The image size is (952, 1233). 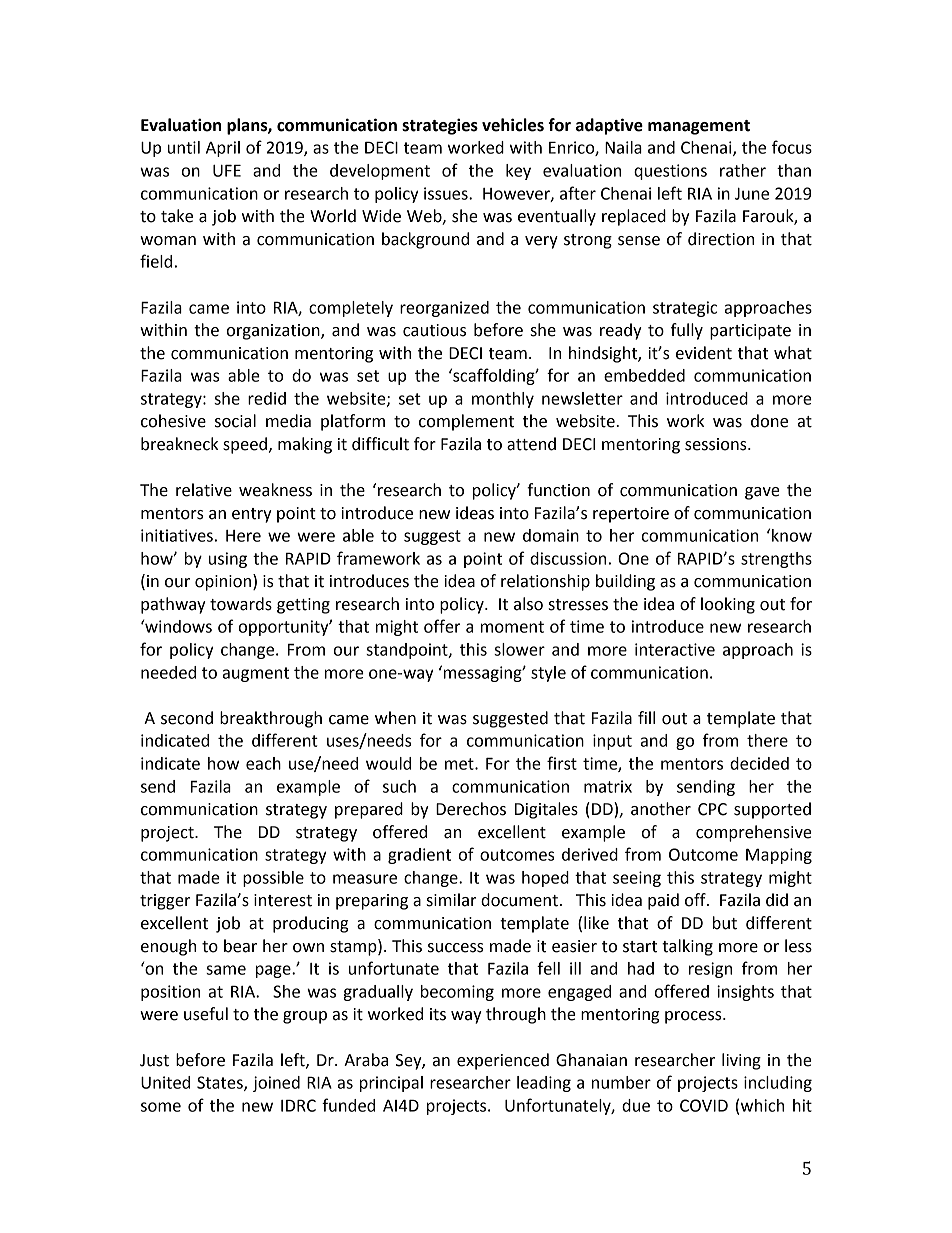 I want to click on sessions, so click(x=717, y=444).
